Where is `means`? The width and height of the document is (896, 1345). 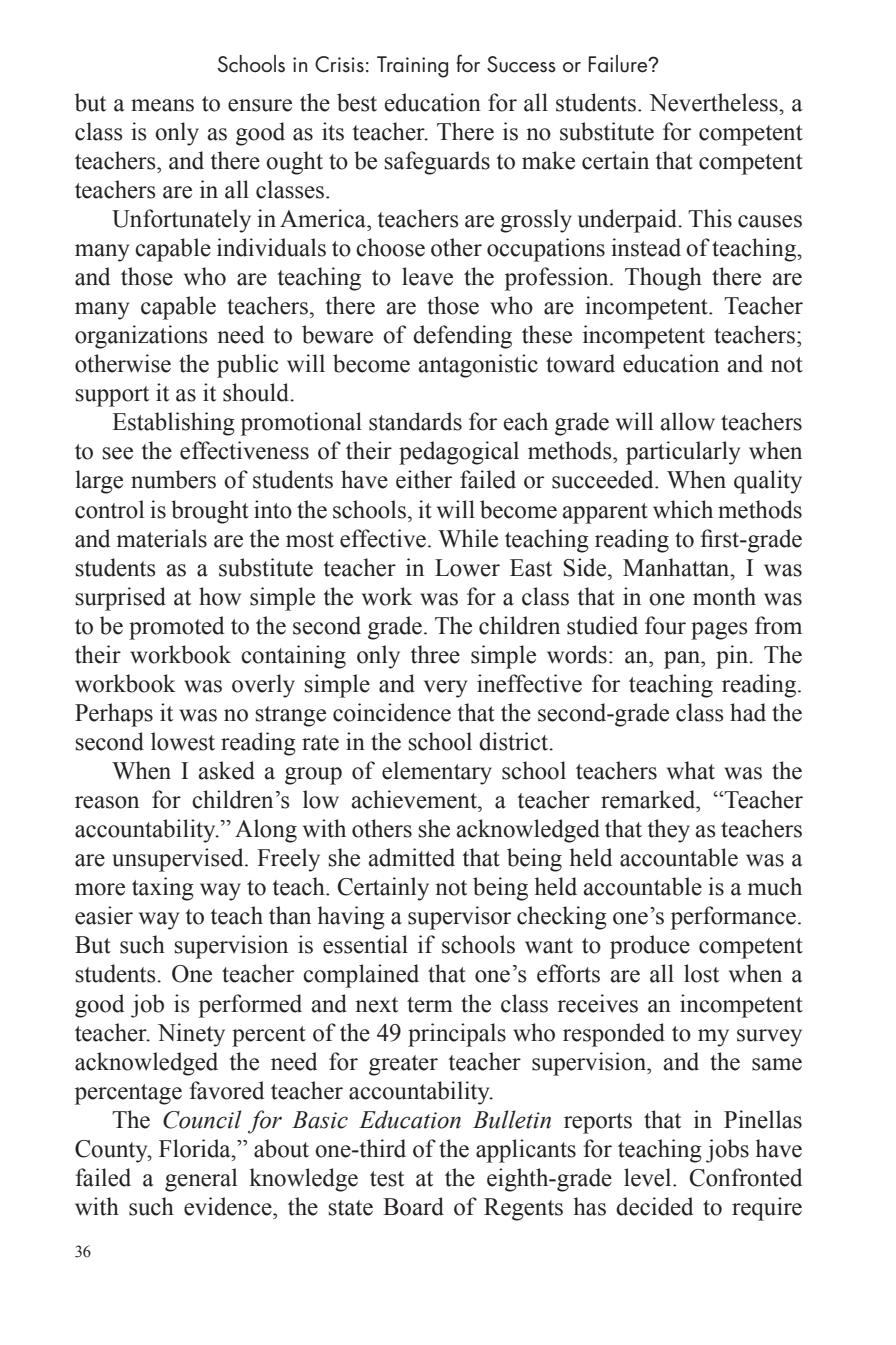
means is located at coordinates (162, 105).
